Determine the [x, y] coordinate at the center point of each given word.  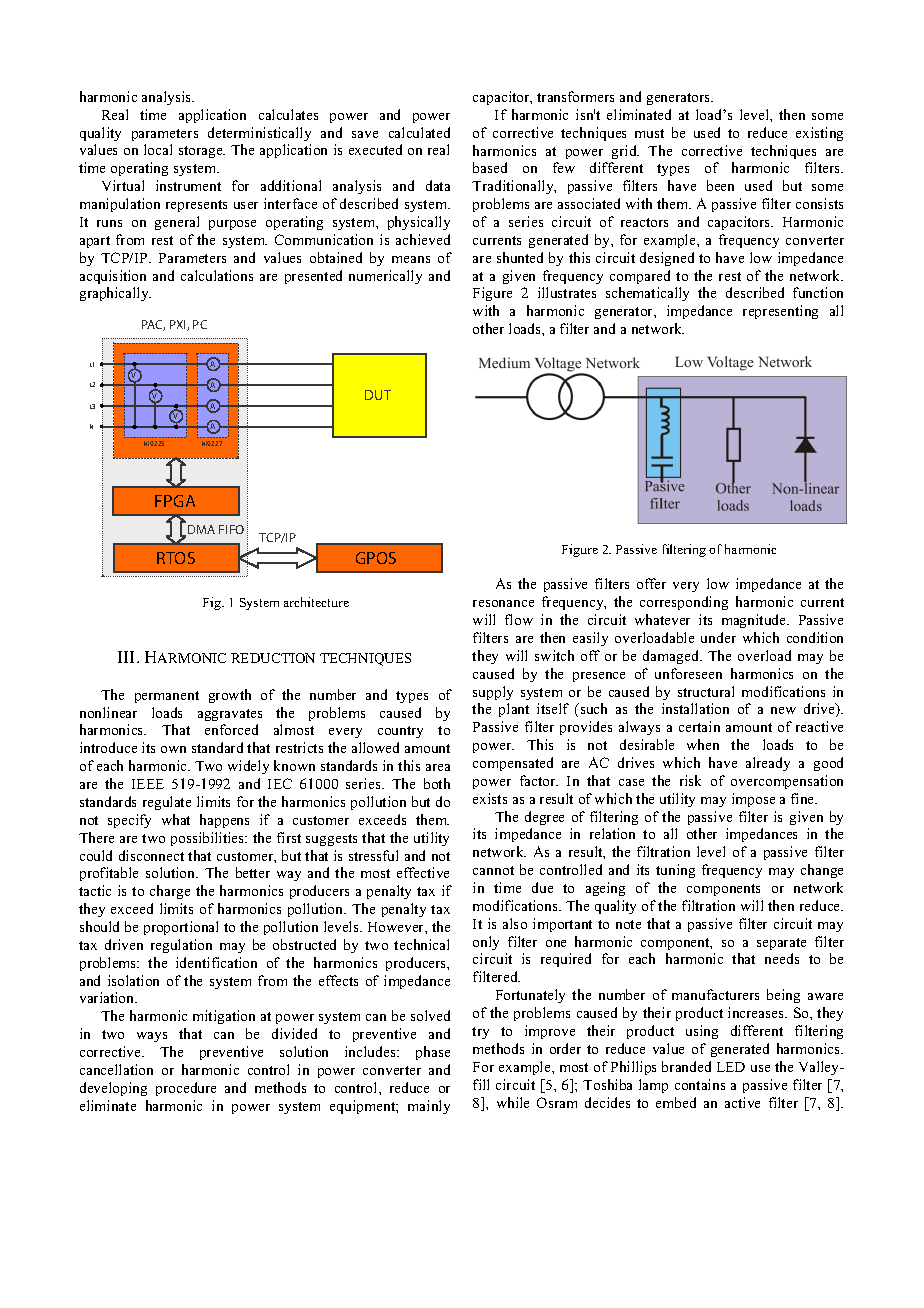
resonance [503, 603]
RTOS [176, 558]
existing [819, 134]
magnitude [755, 621]
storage [202, 152]
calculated [419, 132]
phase [433, 1053]
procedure [186, 1089]
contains [700, 1084]
